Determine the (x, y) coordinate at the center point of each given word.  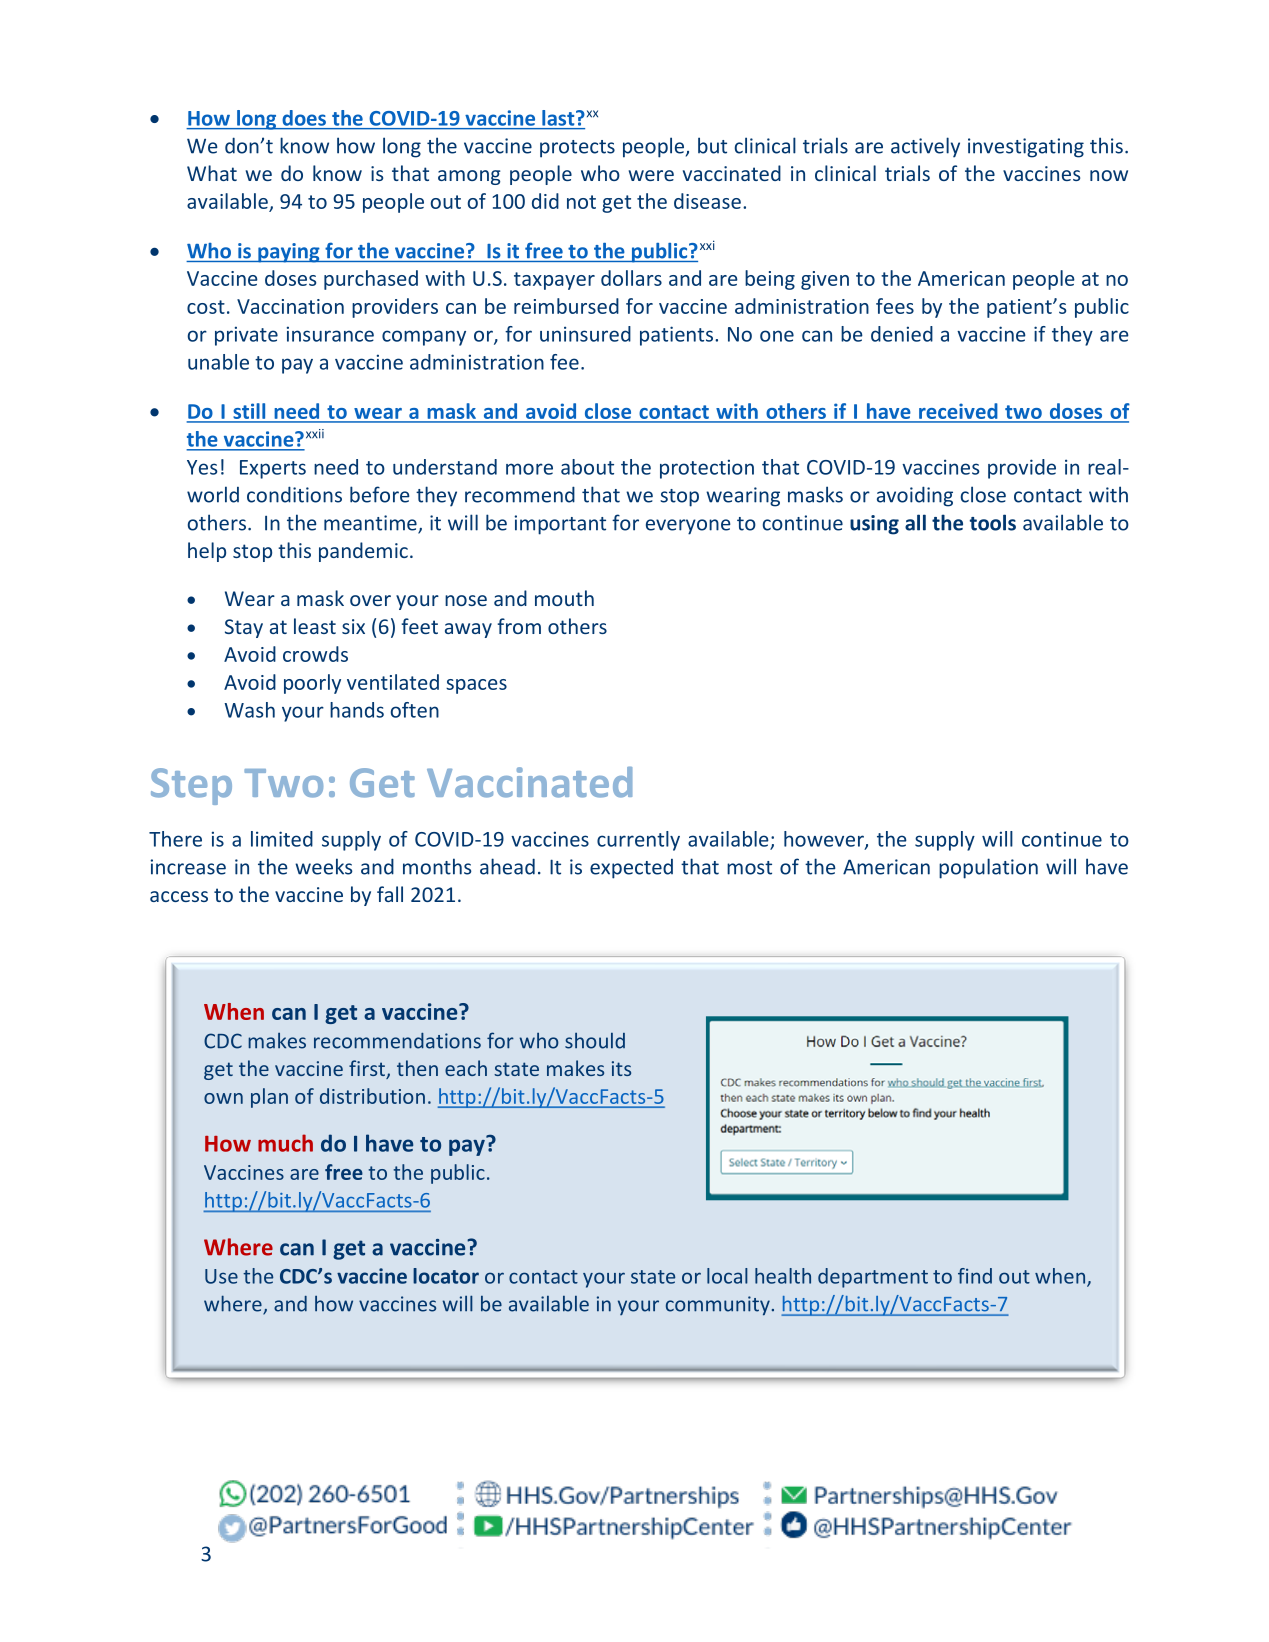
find (975, 1276)
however (825, 840)
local (727, 1276)
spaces (476, 686)
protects (577, 149)
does (304, 118)
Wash (250, 710)
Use (221, 1276)
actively (925, 147)
